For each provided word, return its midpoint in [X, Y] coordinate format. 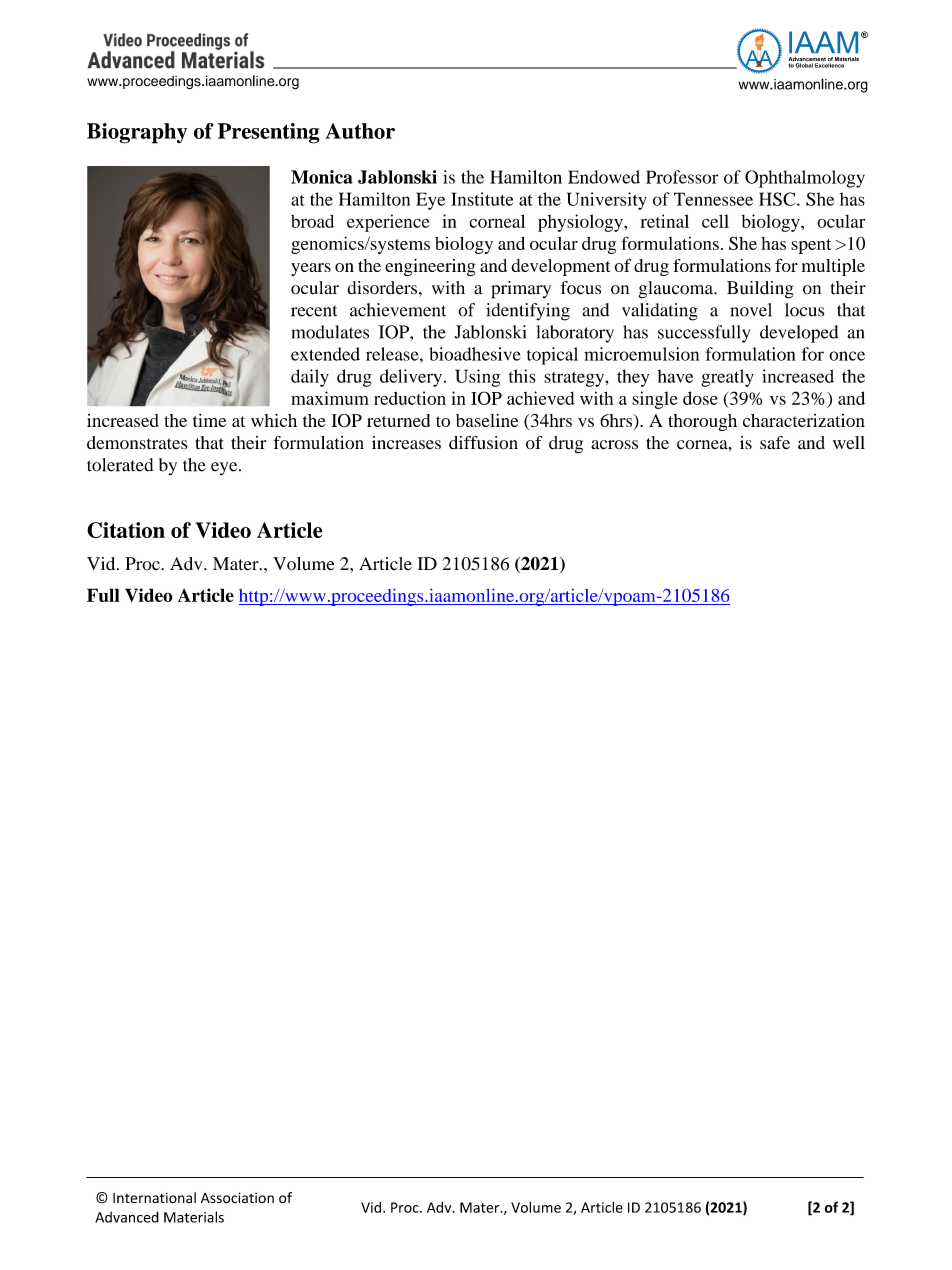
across [614, 445]
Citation [126, 530]
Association [237, 1198]
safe [775, 443]
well [849, 443]
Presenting [269, 133]
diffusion [483, 443]
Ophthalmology [805, 179]
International [154, 1197]
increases [406, 443]
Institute [482, 199]
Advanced [127, 1217]
